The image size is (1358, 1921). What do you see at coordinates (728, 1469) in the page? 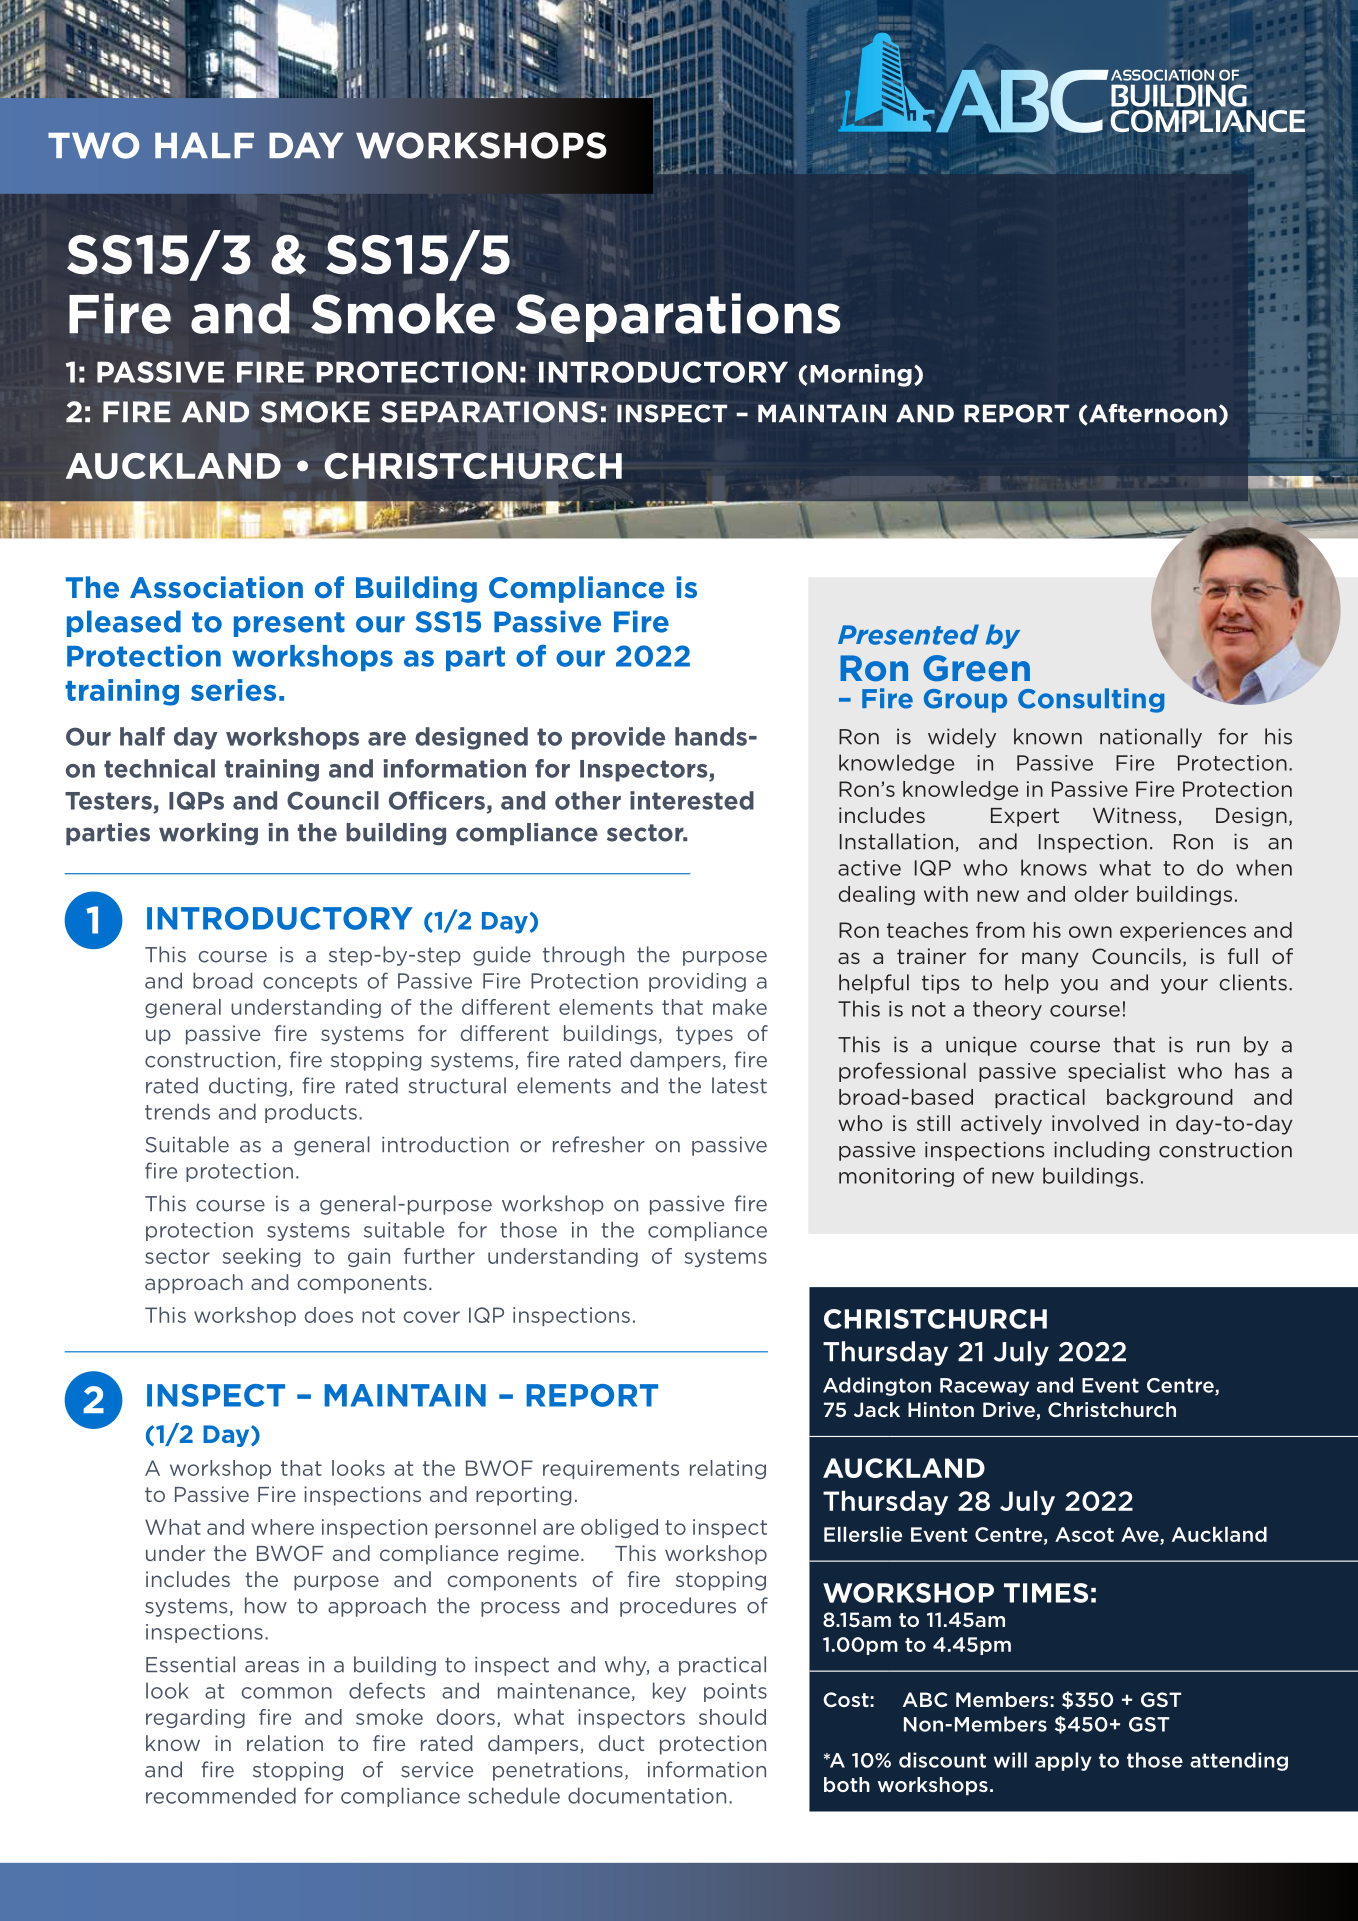
I see `relating` at bounding box center [728, 1469].
